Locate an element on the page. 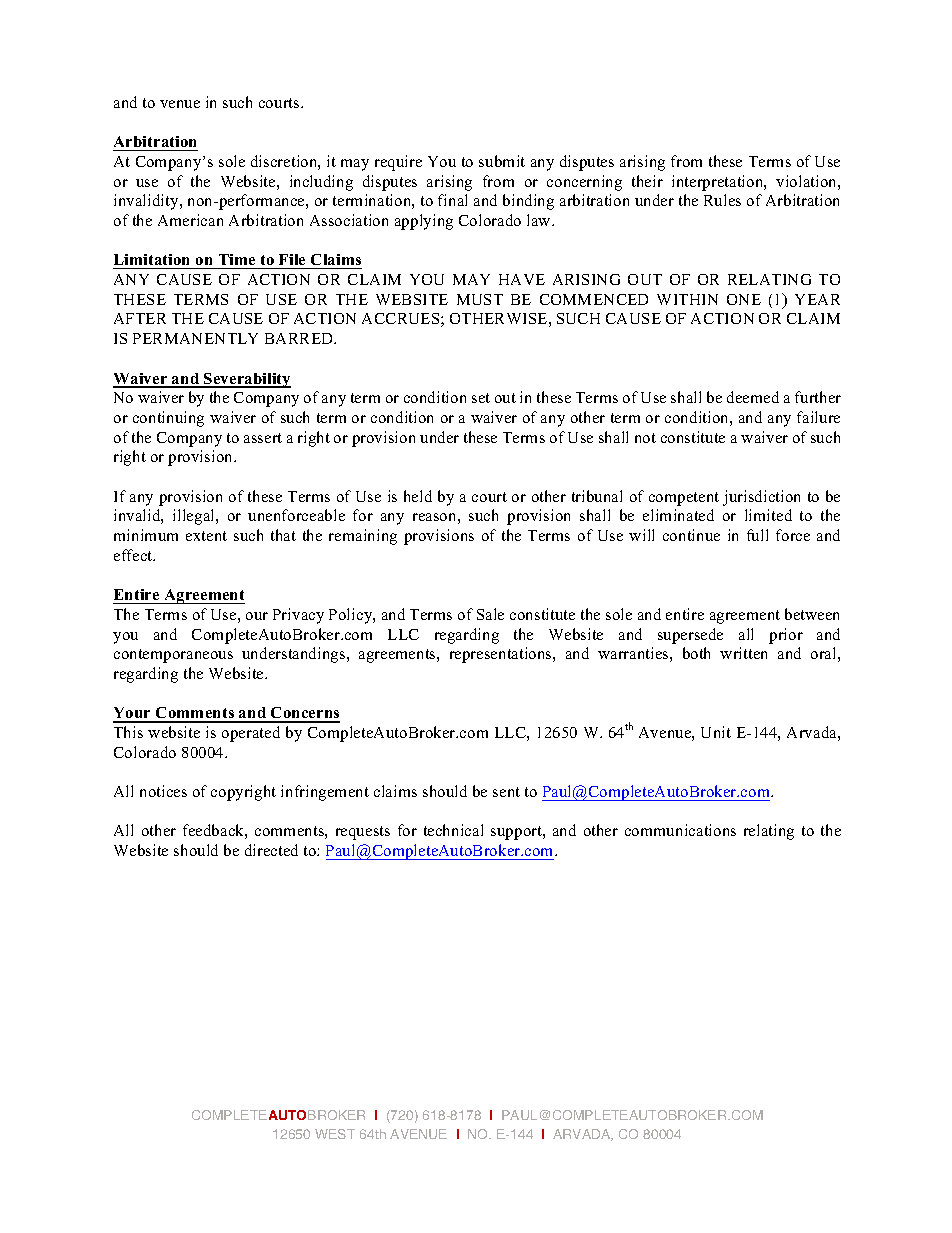  WEST is located at coordinates (335, 1134).
